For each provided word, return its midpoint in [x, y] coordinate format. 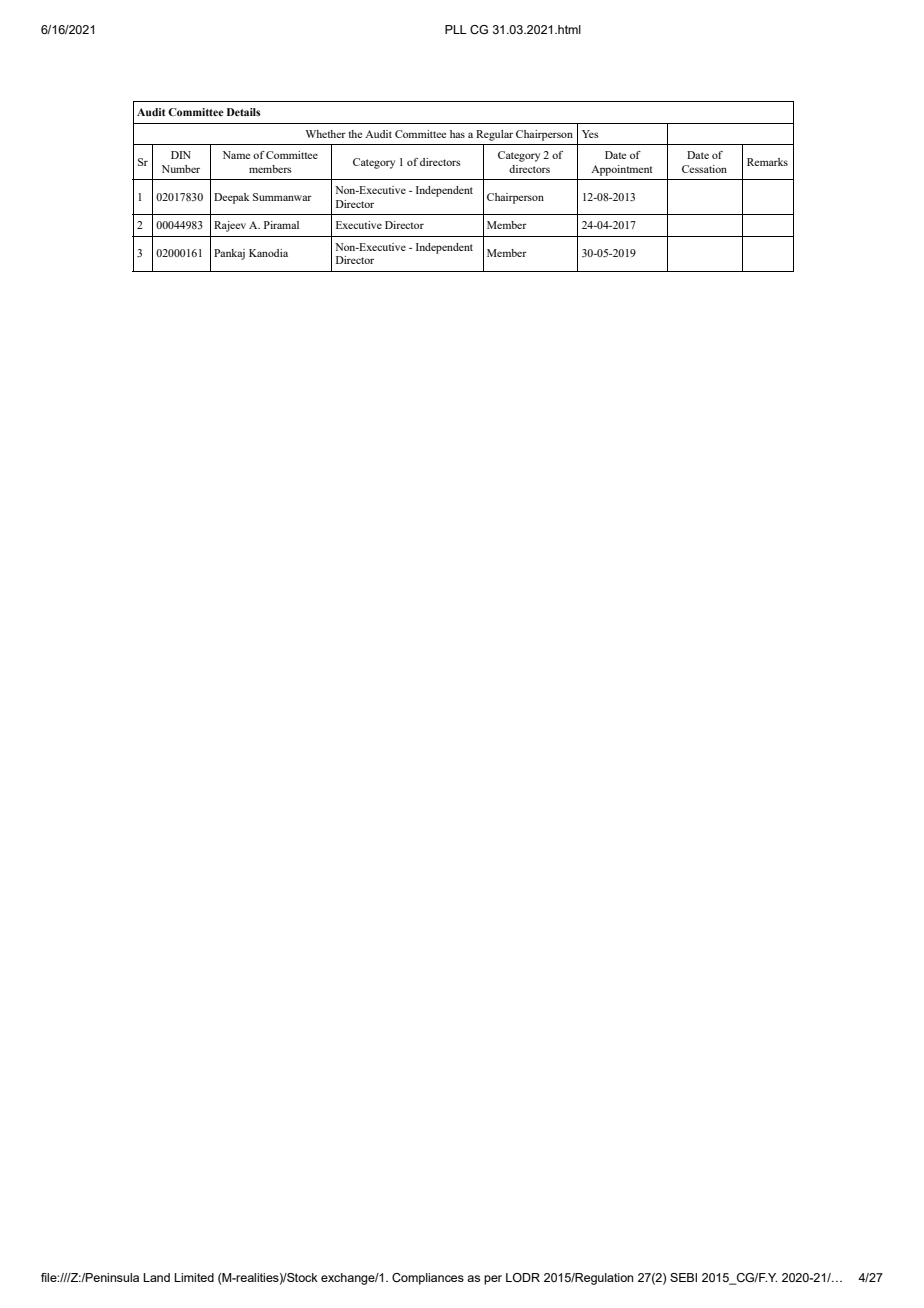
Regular [494, 135]
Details [244, 112]
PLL [456, 29]
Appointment [622, 170]
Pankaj [229, 254]
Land [156, 1277]
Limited [194, 1277]
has [457, 134]
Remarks [767, 162]
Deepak [232, 198]
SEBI [683, 1277]
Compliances [428, 1279]
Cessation [704, 169]
